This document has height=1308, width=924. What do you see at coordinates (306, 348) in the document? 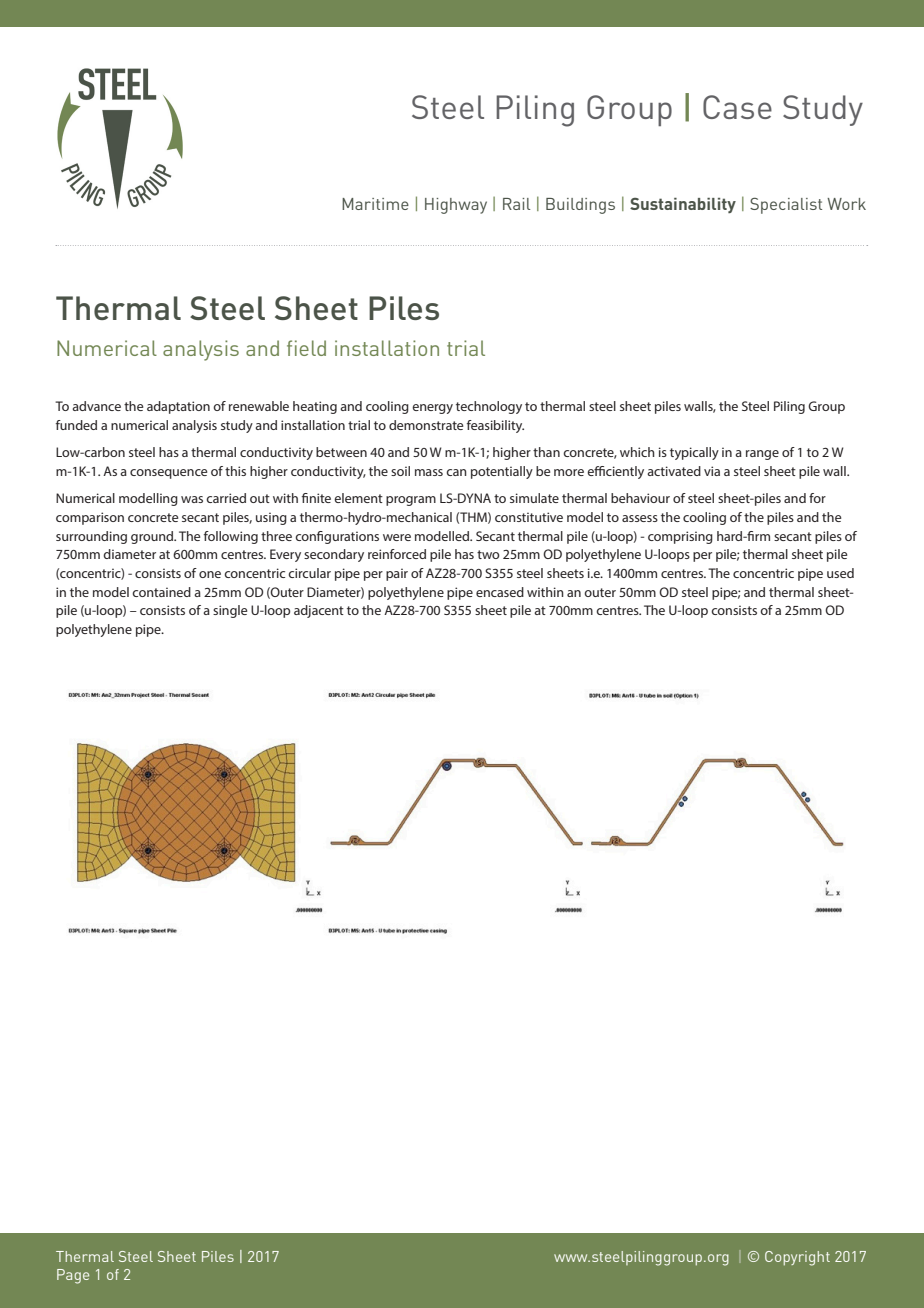
I see `field` at bounding box center [306, 348].
